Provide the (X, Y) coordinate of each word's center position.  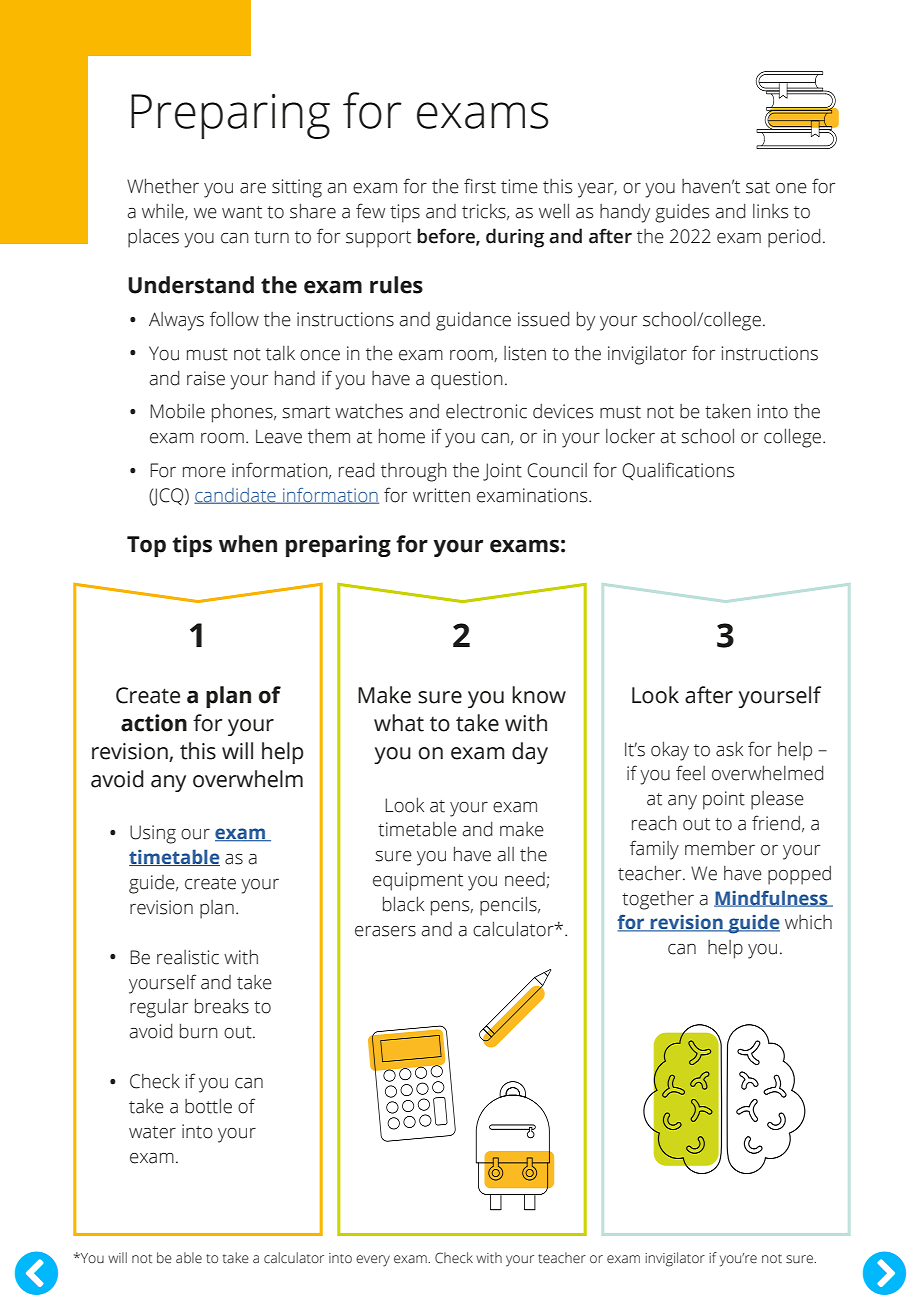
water (152, 1132)
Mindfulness (772, 898)
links (770, 211)
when (248, 544)
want (242, 212)
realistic (188, 957)
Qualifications (678, 471)
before (447, 236)
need (525, 879)
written (441, 495)
